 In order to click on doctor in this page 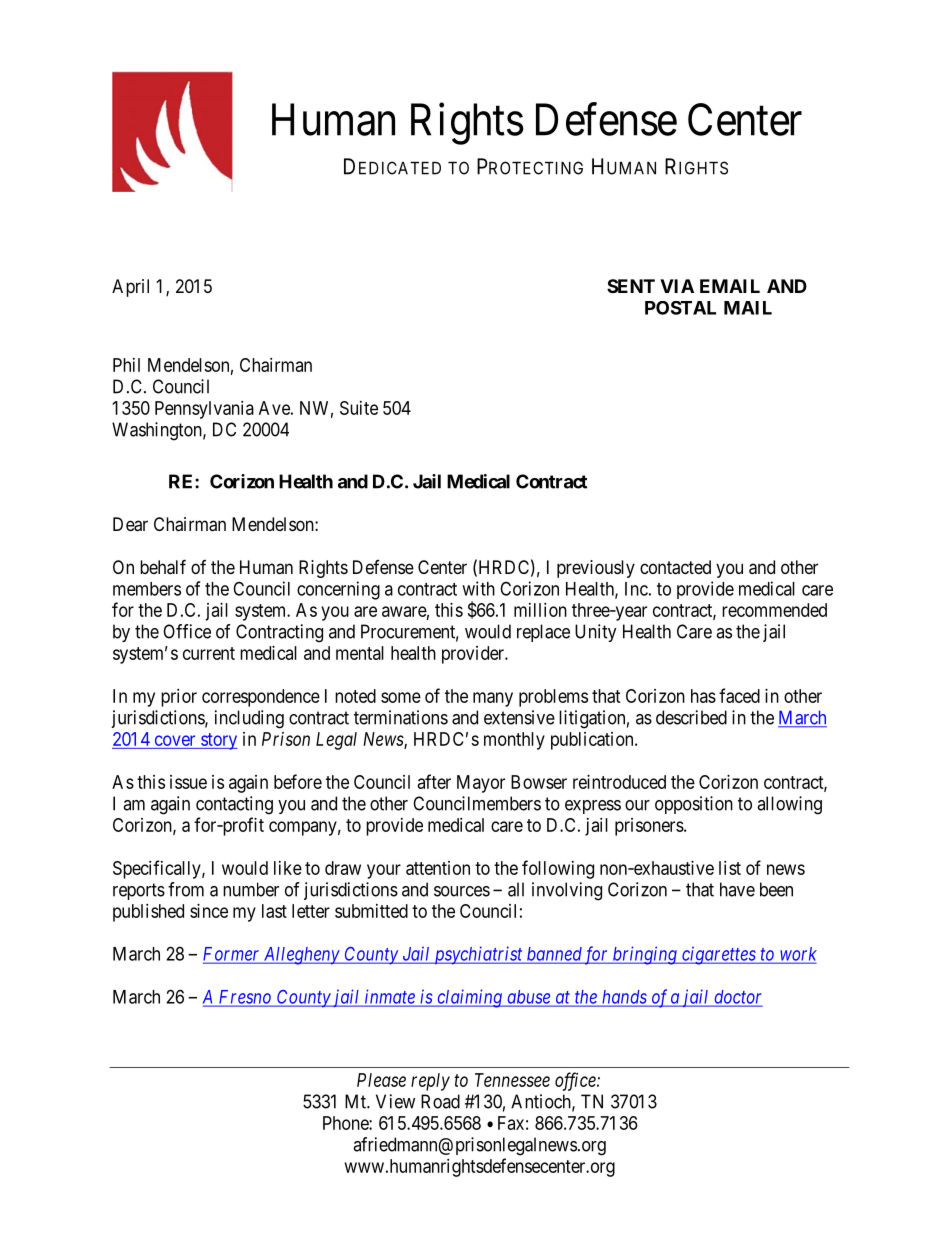, I will do `click(737, 998)`.
